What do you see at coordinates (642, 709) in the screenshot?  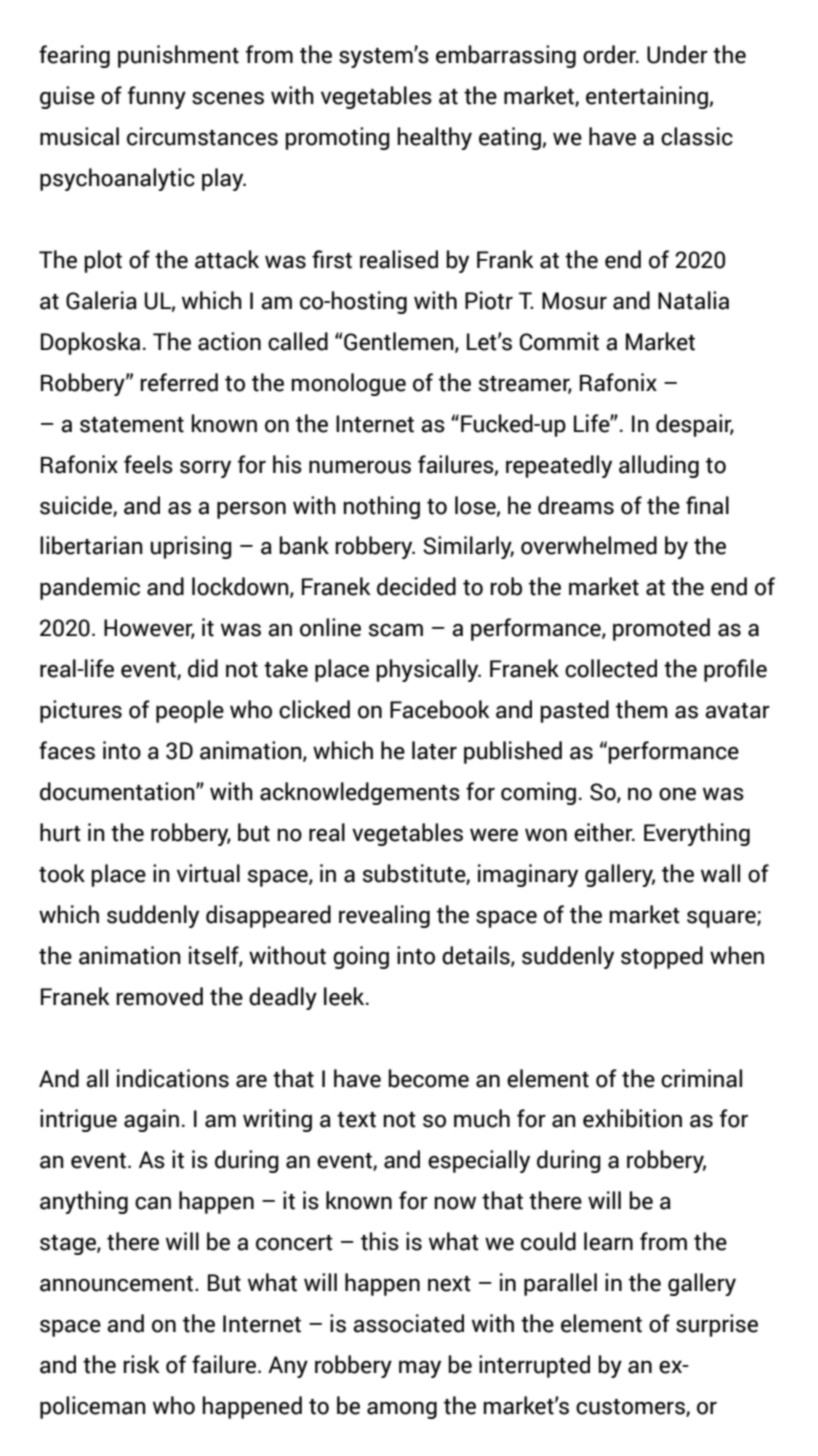 I see `them` at bounding box center [642, 709].
